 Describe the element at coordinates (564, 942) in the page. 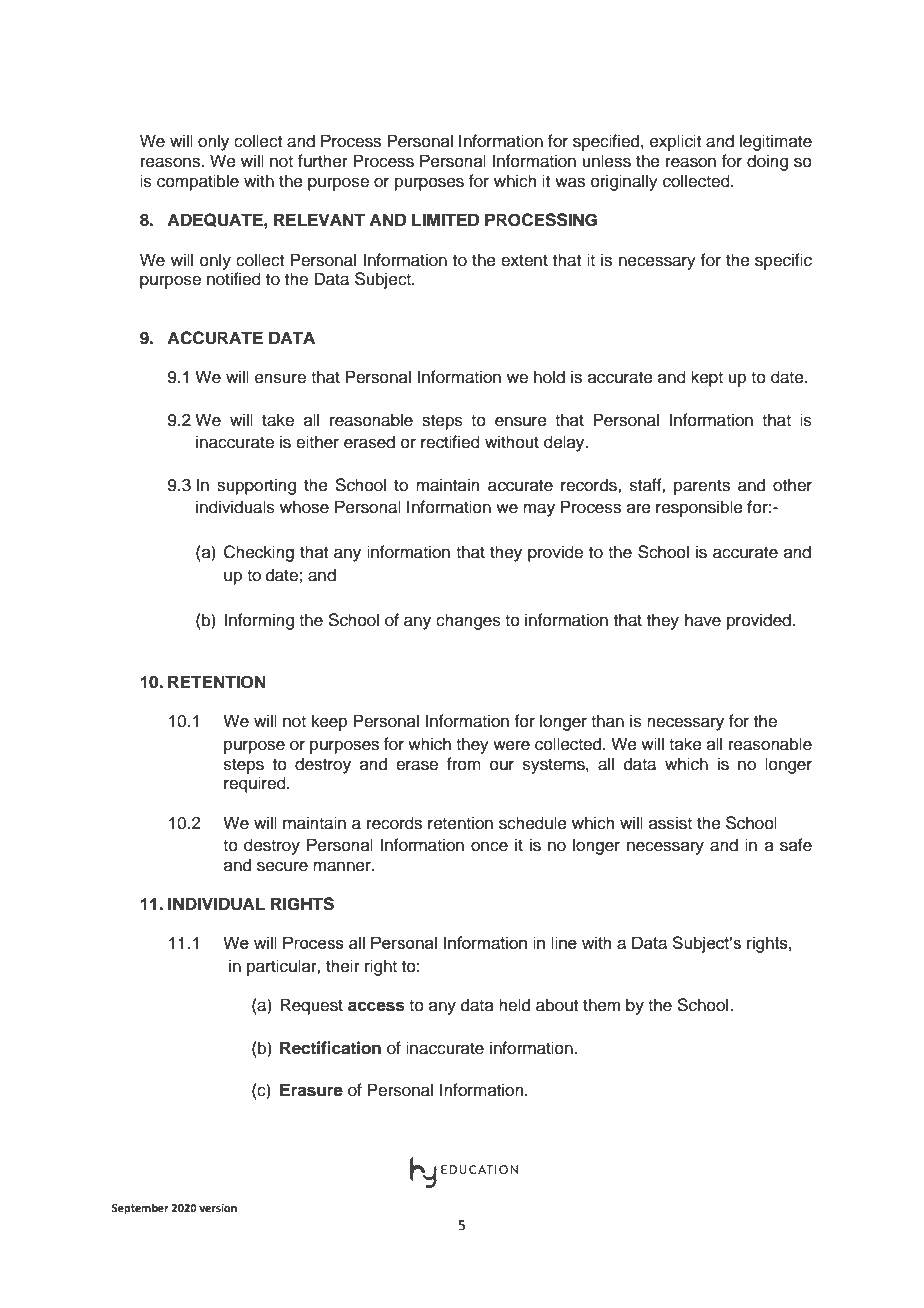

I see `line` at that location.
